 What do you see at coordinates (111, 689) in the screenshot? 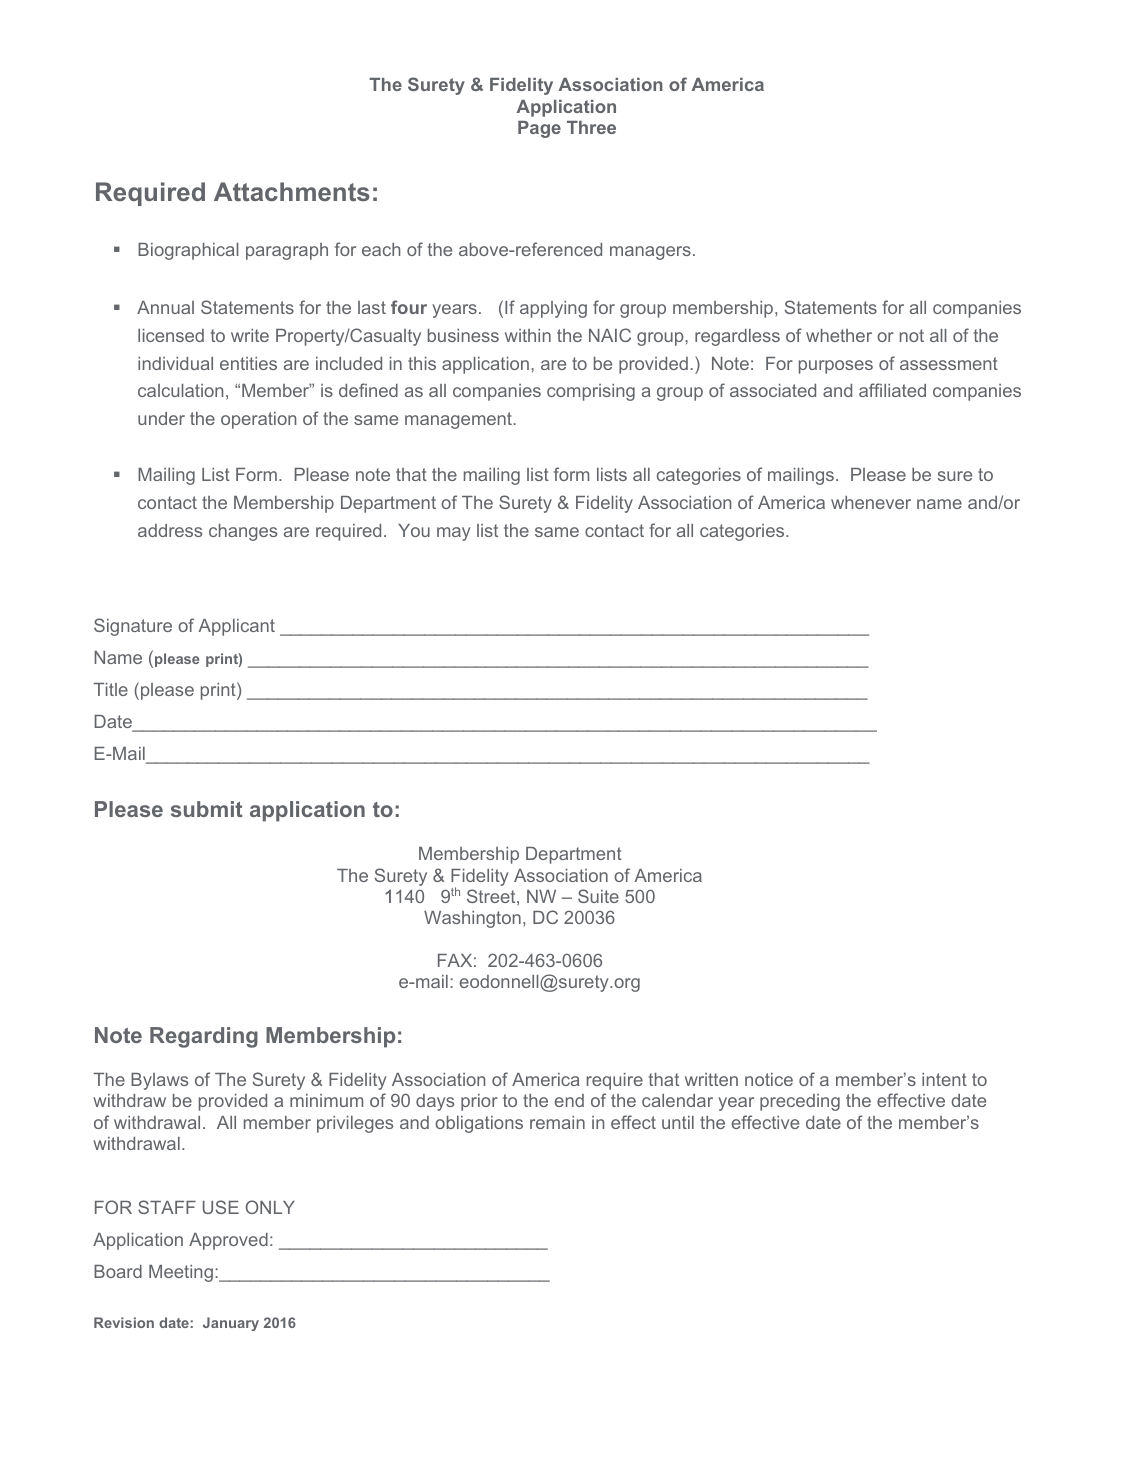
I see `Title` at bounding box center [111, 689].
